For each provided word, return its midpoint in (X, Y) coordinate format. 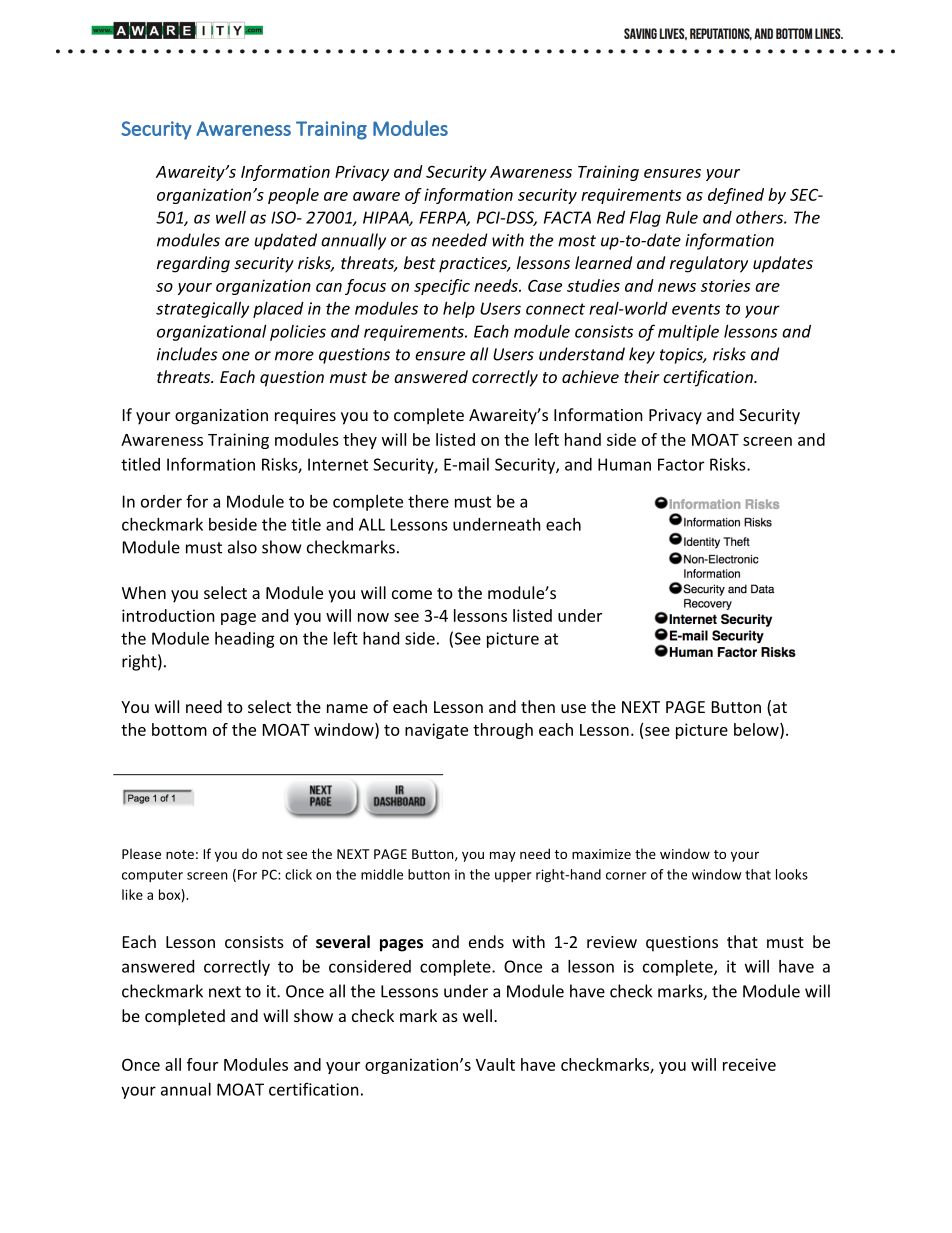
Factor (681, 464)
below (757, 730)
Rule (682, 217)
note (180, 854)
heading (245, 640)
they (360, 441)
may (503, 856)
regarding (193, 264)
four (202, 1064)
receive (749, 1064)
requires (305, 417)
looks (792, 874)
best (420, 262)
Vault (495, 1064)
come (412, 594)
